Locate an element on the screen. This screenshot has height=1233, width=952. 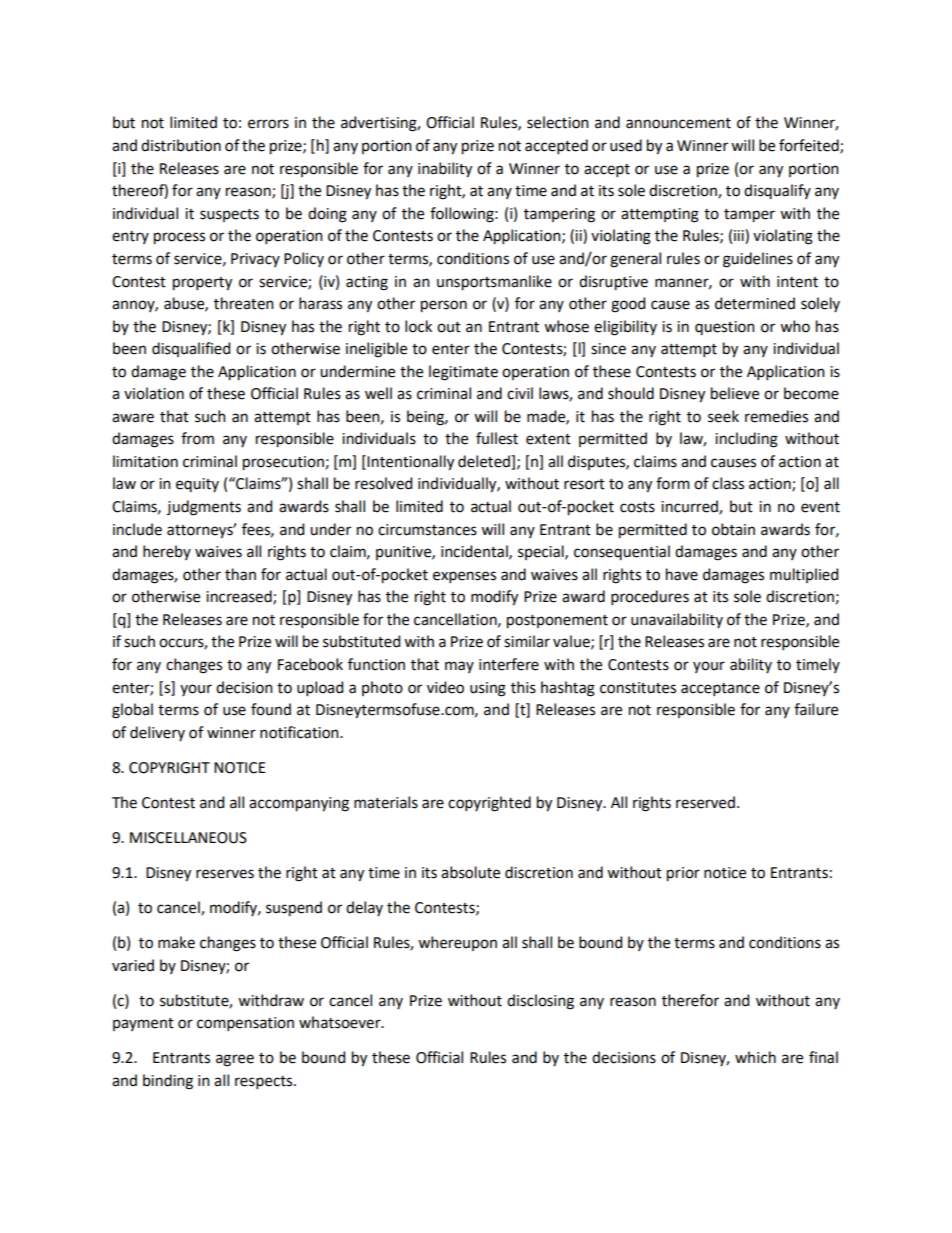
disqualify is located at coordinates (777, 191).
